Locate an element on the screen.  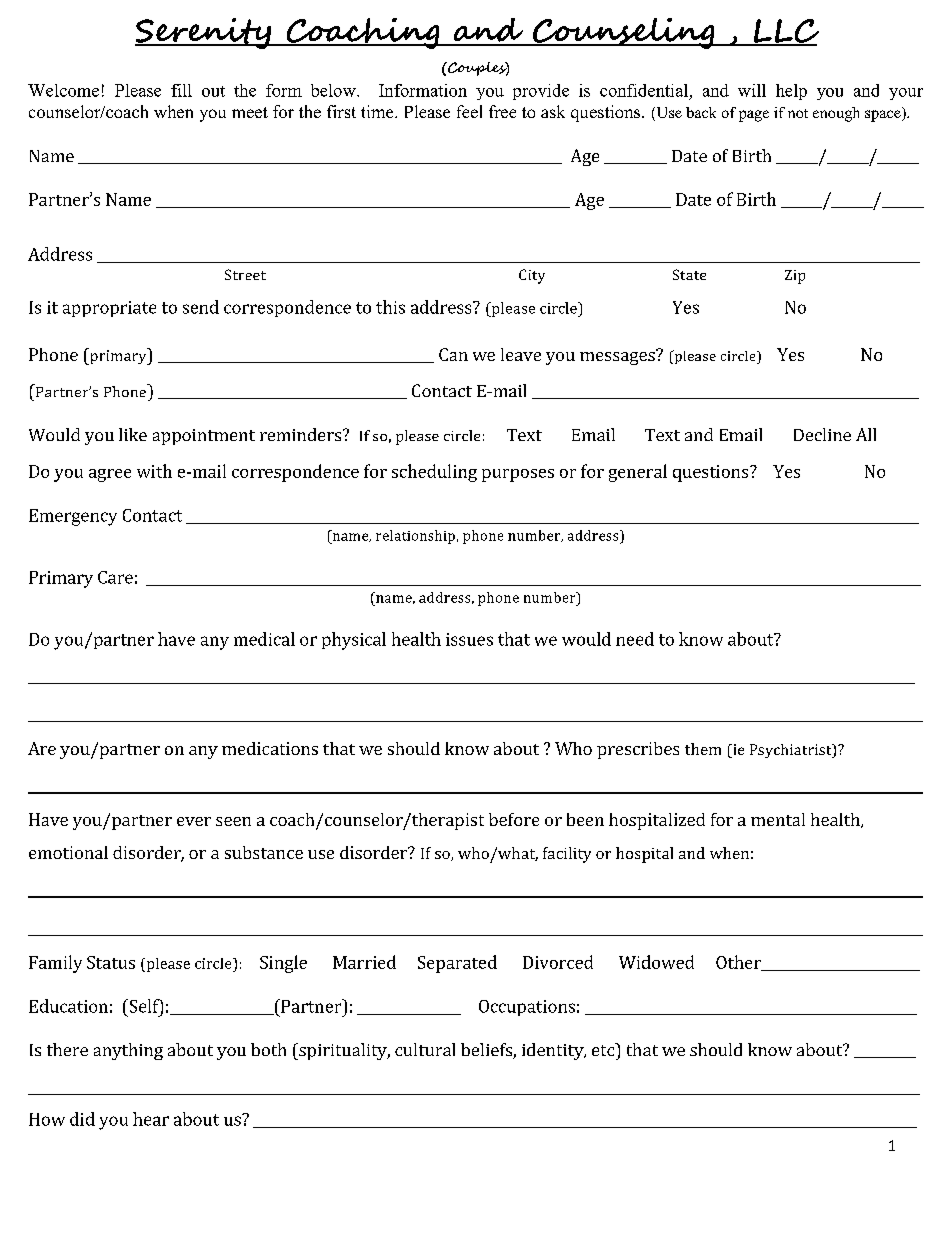
hear is located at coordinates (151, 1119).
